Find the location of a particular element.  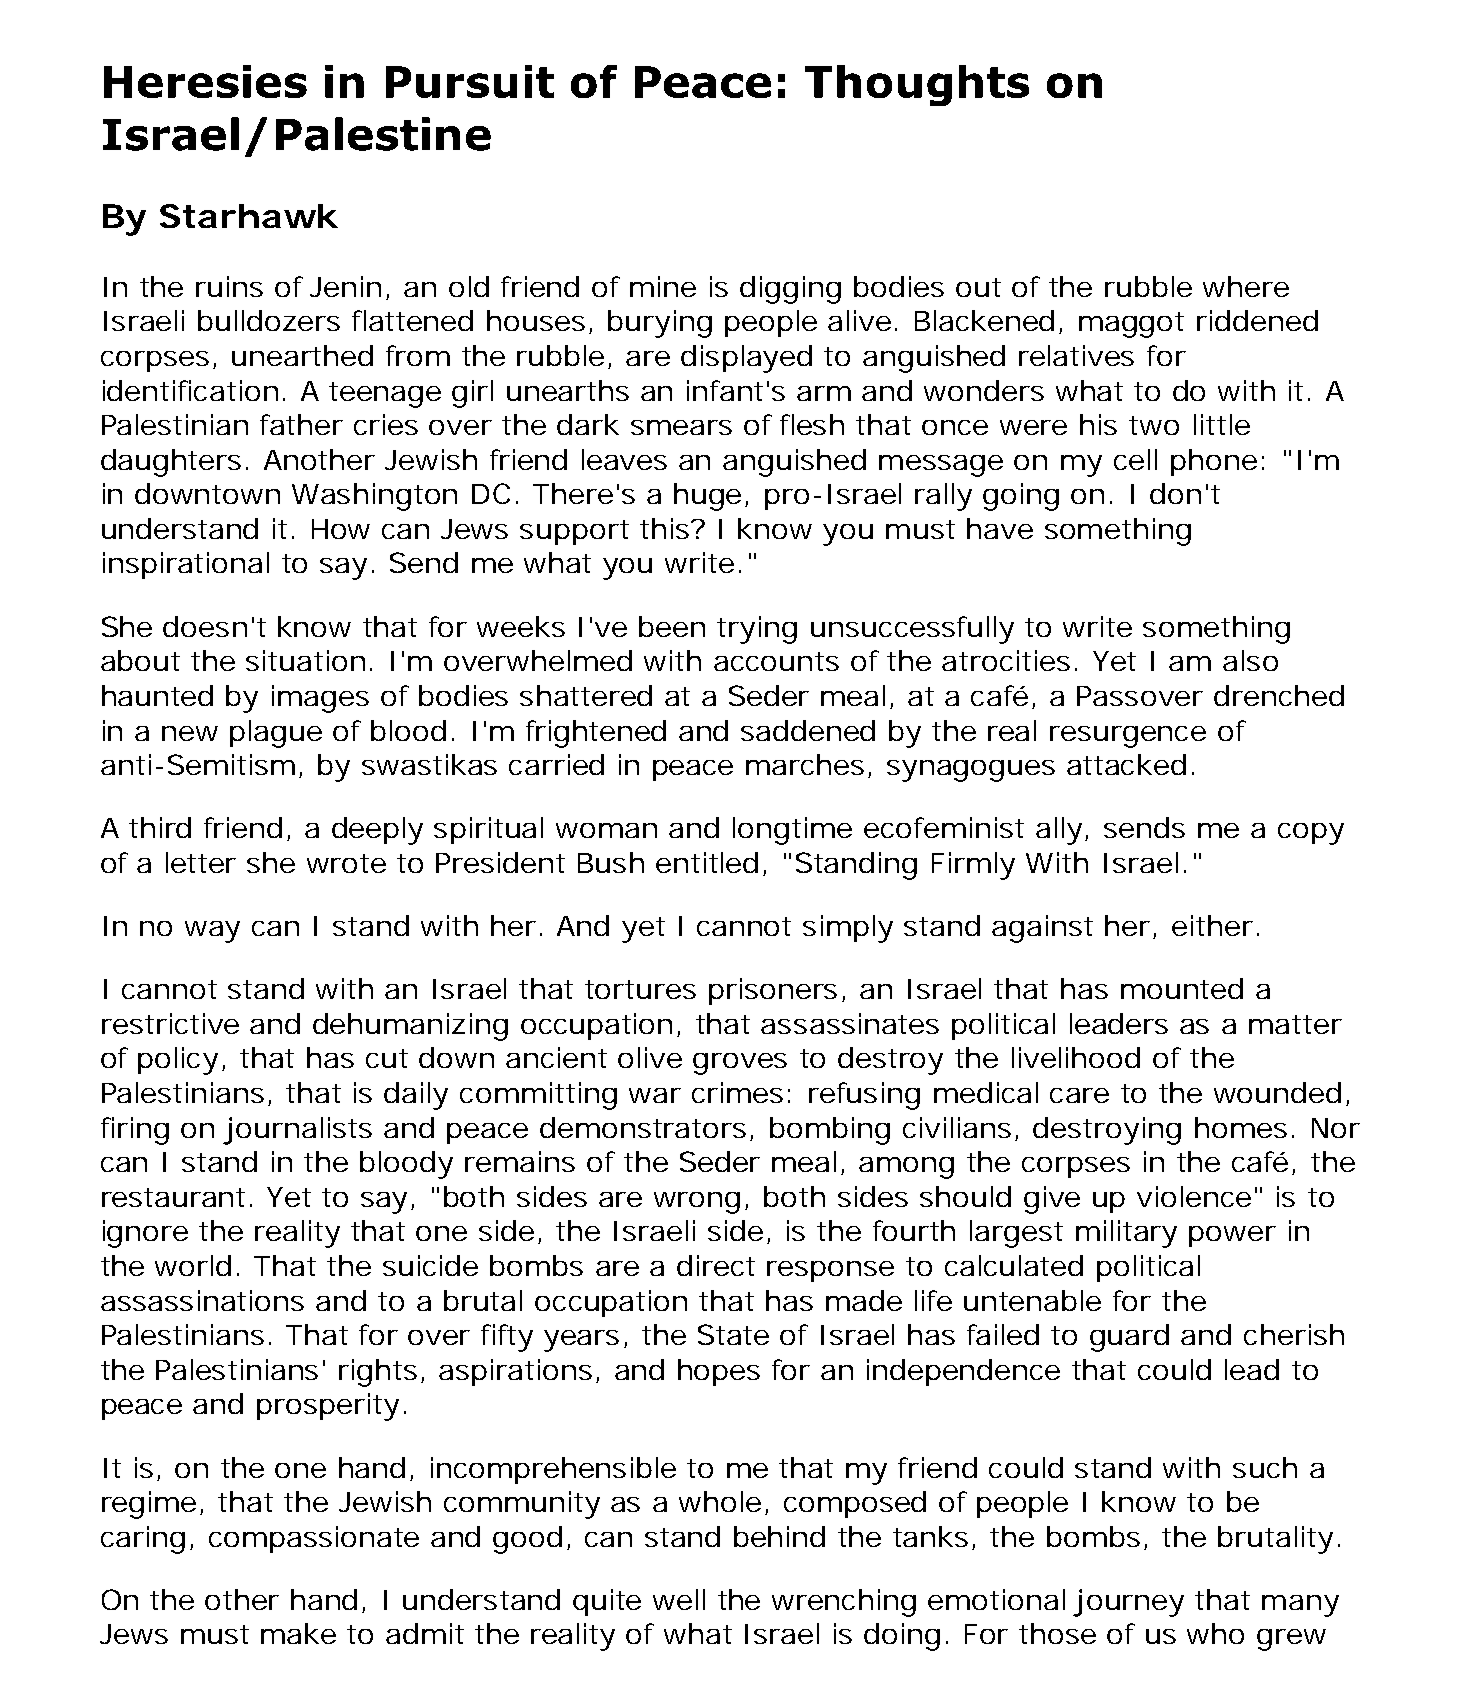

prisoners is located at coordinates (773, 991).
